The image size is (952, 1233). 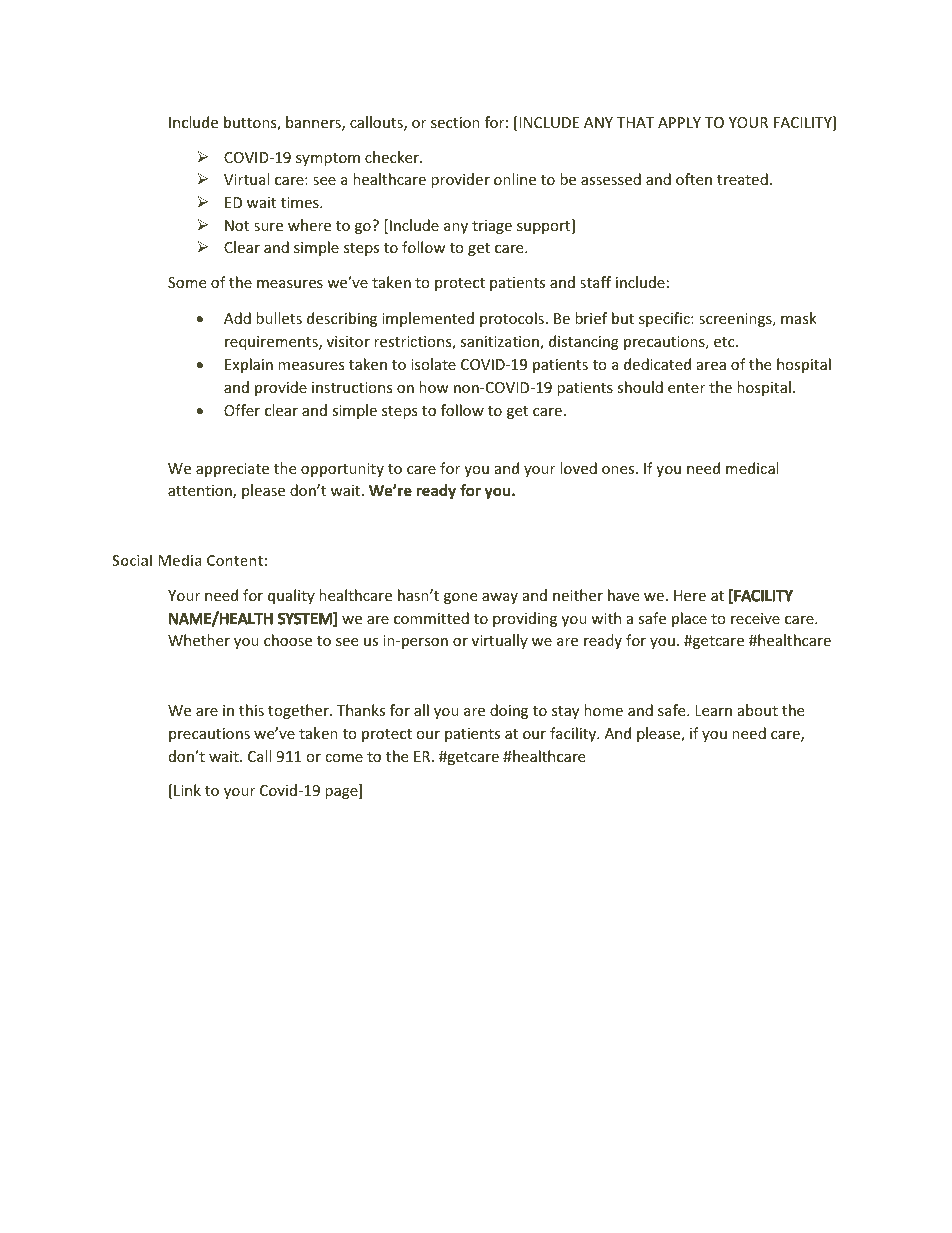 I want to click on Link, so click(x=186, y=791).
